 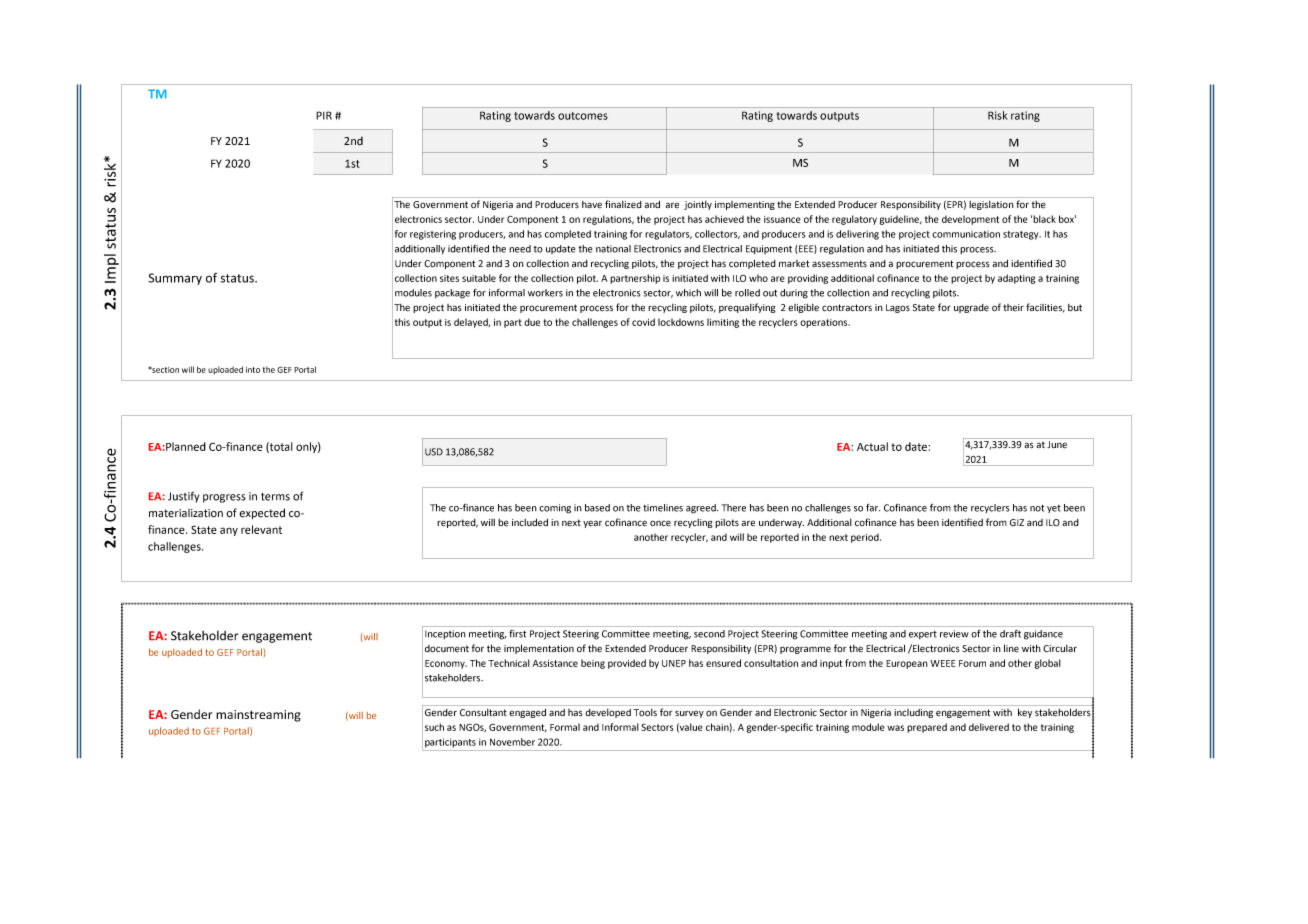 What do you see at coordinates (608, 713) in the screenshot?
I see `developed` at bounding box center [608, 713].
